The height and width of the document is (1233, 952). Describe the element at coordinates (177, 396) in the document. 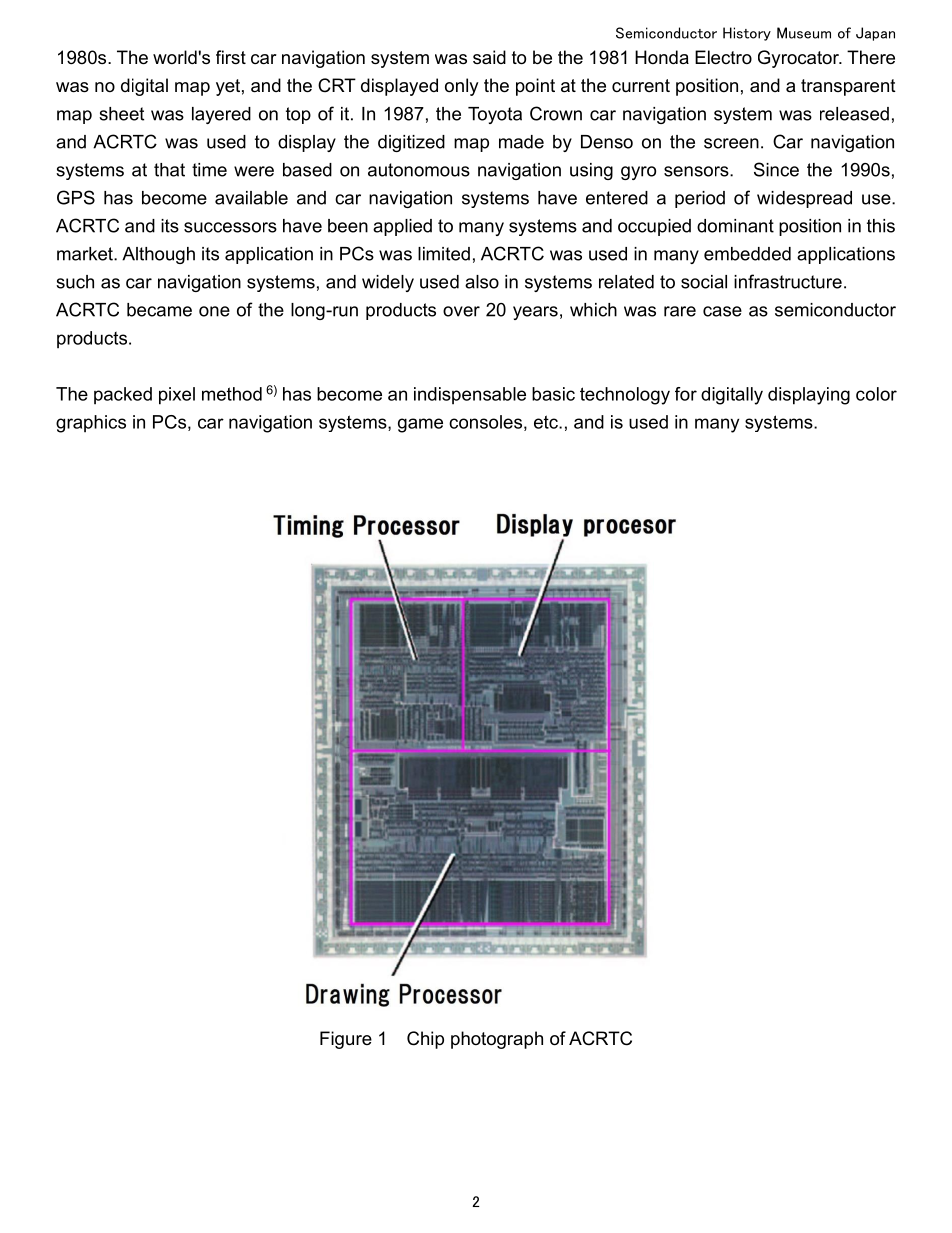

I see `pixel` at that location.
